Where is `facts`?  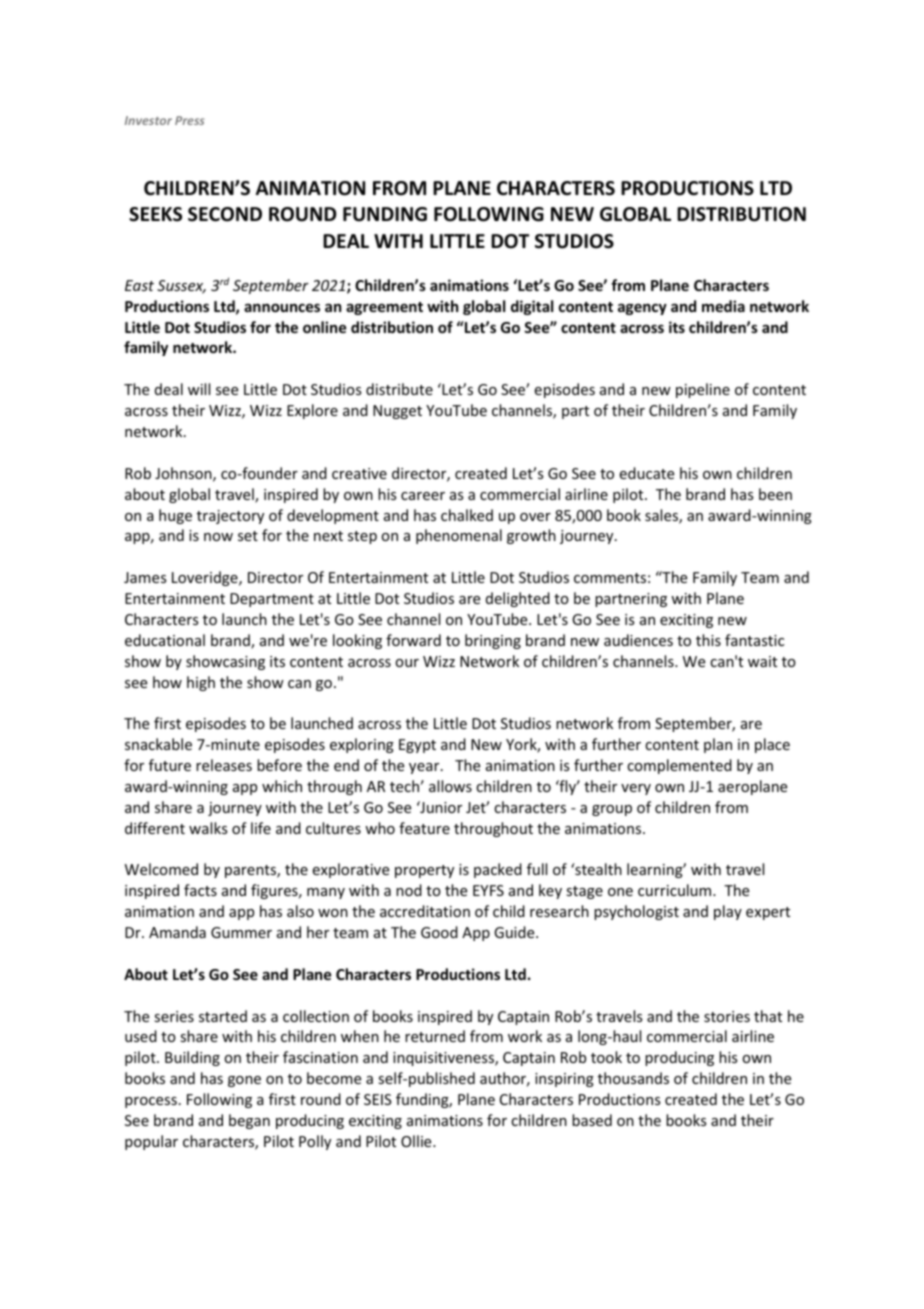 facts is located at coordinates (200, 890).
